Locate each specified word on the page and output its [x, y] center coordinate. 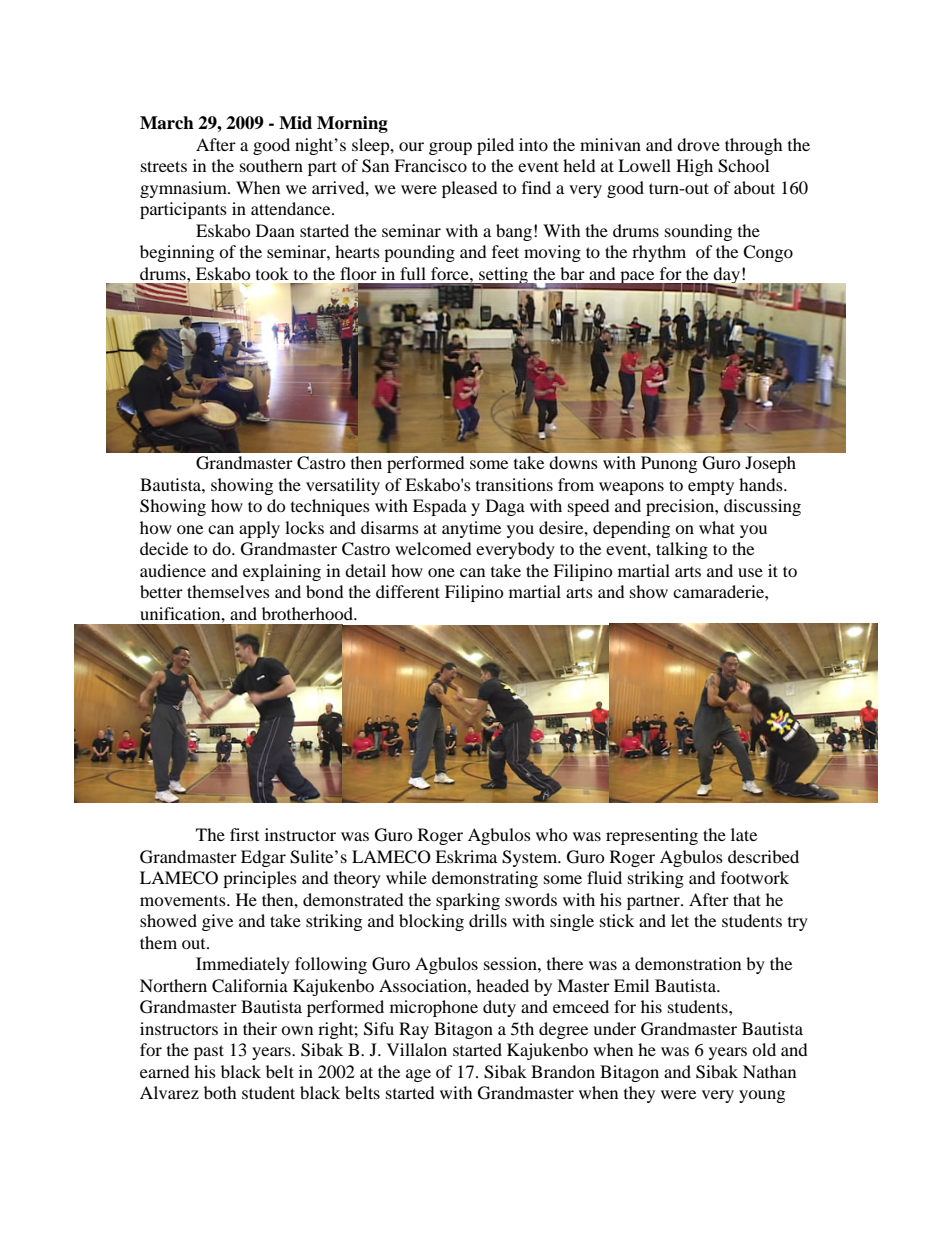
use [750, 572]
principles [260, 879]
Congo [768, 253]
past [209, 1052]
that [747, 899]
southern [271, 165]
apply [259, 529]
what [717, 527]
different [408, 591]
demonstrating [485, 879]
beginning [177, 253]
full [413, 273]
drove [698, 144]
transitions [514, 484]
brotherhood [308, 613]
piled [495, 146]
